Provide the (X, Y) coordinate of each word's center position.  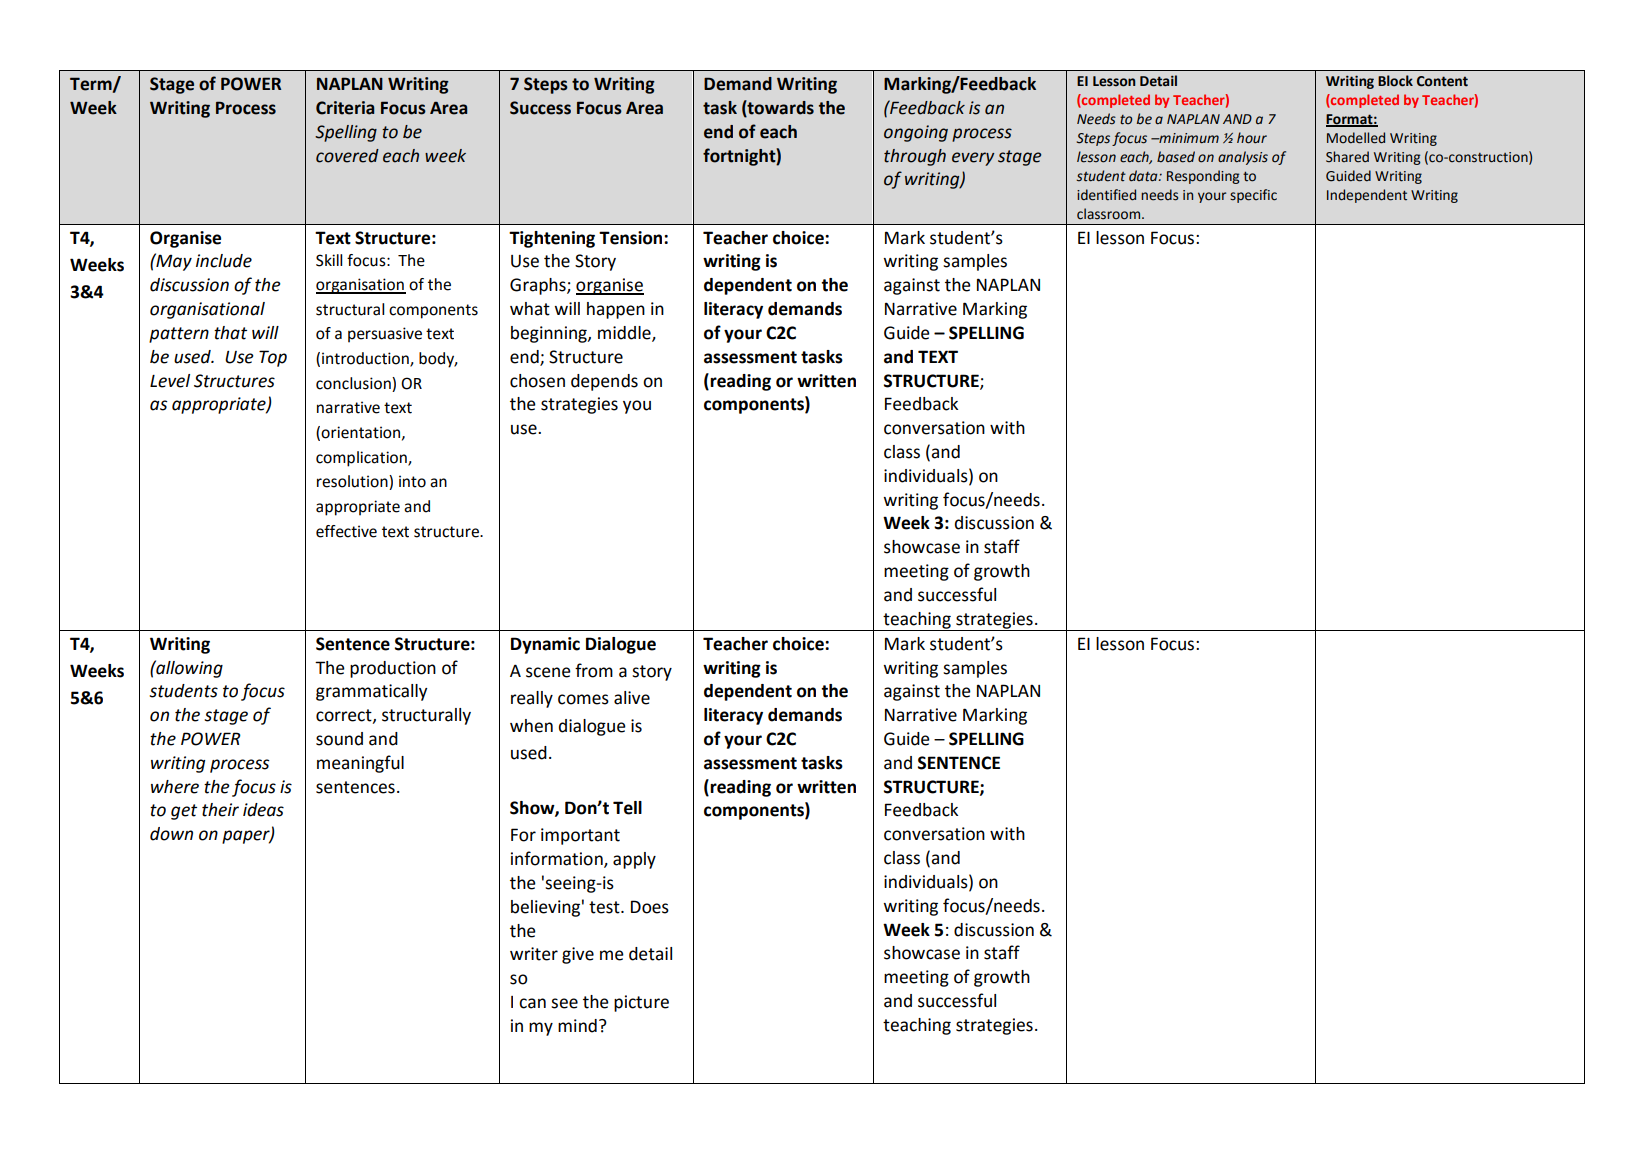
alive (632, 698)
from (594, 670)
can (532, 1003)
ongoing (916, 133)
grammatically (371, 692)
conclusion (354, 384)
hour (1252, 138)
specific (1253, 196)
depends (604, 382)
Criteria (345, 108)
